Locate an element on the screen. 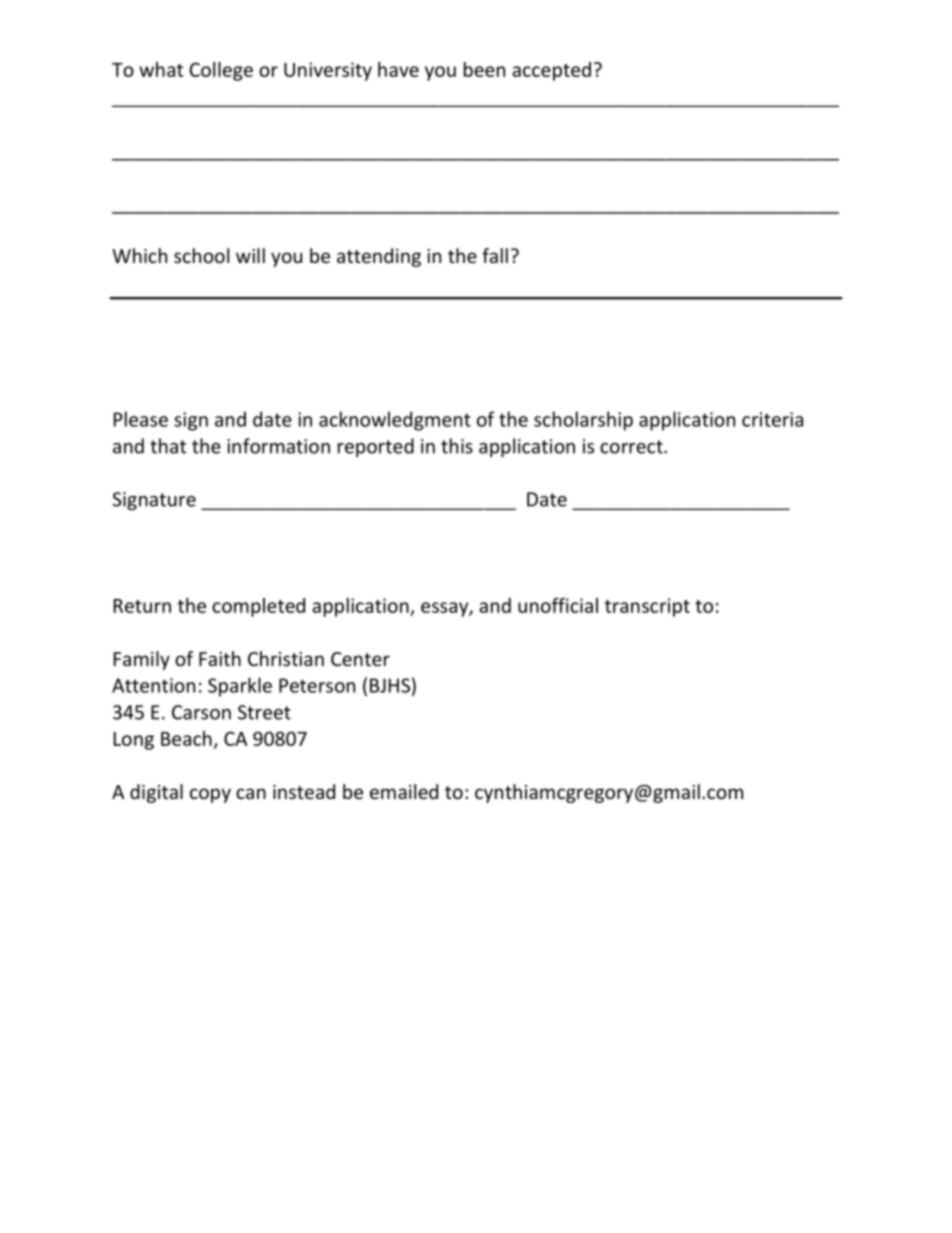  school is located at coordinates (201, 255).
